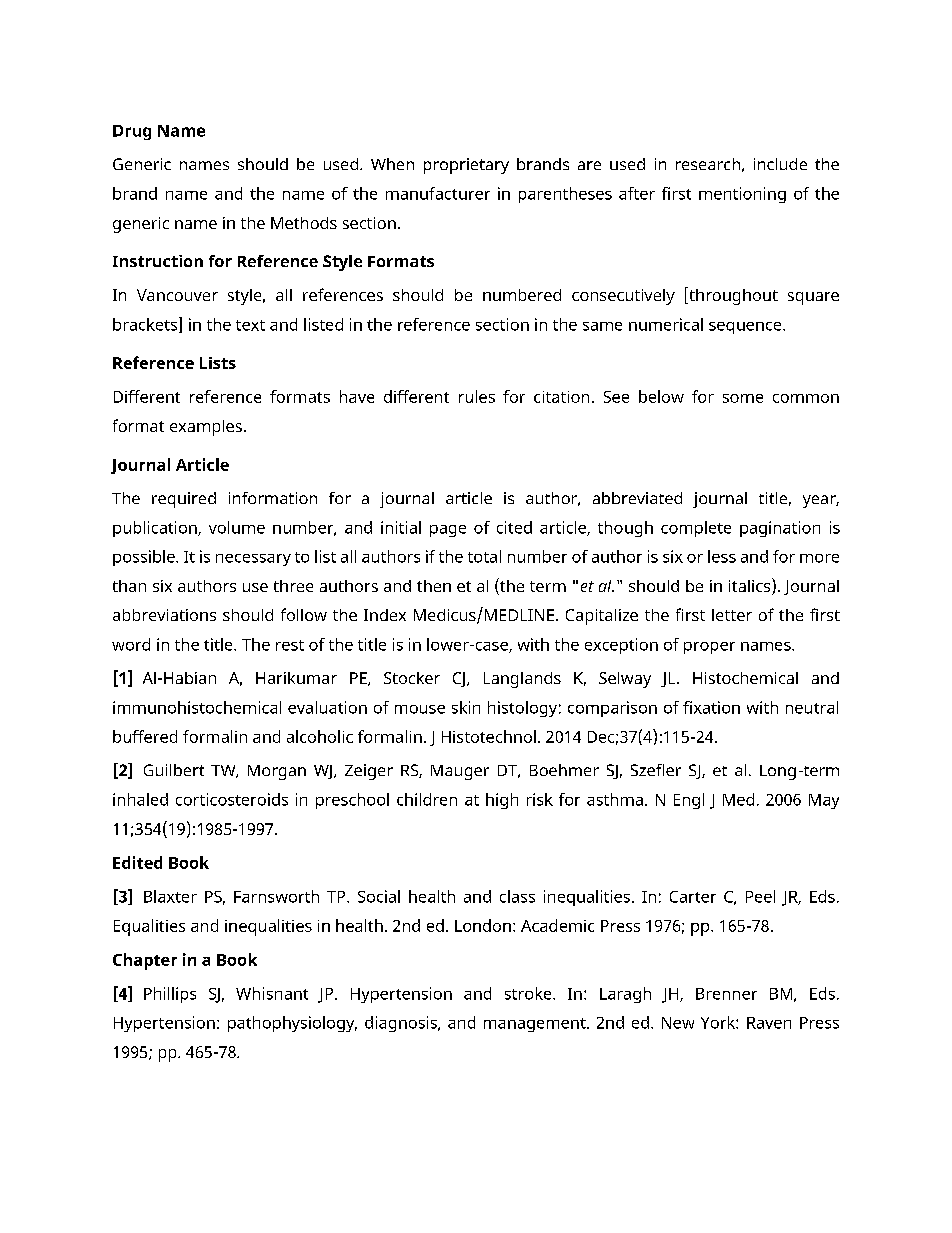  Describe the element at coordinates (466, 166) in the screenshot. I see `proprietary` at that location.
